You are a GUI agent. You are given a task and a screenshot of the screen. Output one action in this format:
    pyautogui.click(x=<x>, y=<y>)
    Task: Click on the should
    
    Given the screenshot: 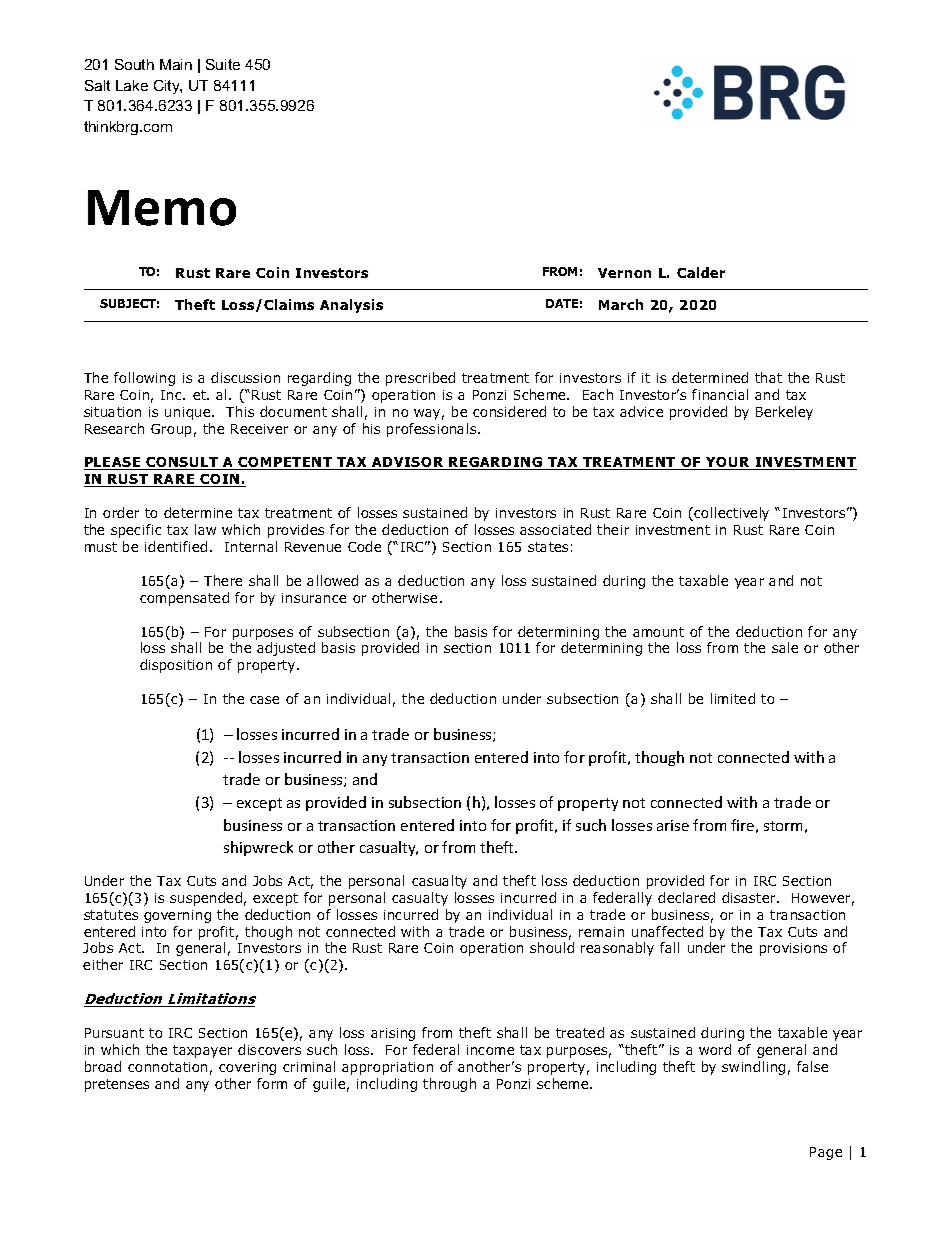 What is the action you would take?
    pyautogui.click(x=552, y=947)
